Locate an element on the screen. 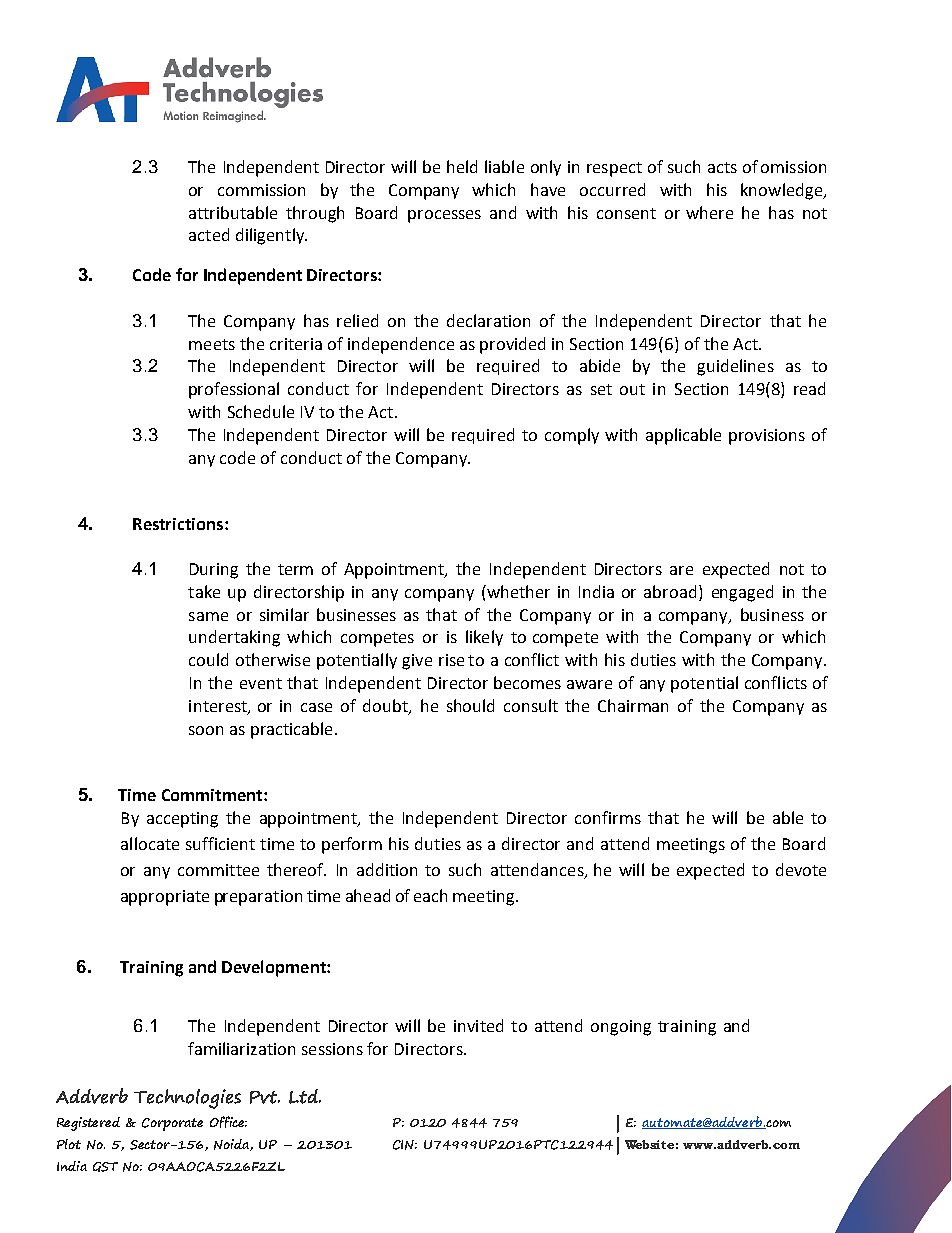 The width and height of the screenshot is (952, 1233). whether is located at coordinates (517, 591).
